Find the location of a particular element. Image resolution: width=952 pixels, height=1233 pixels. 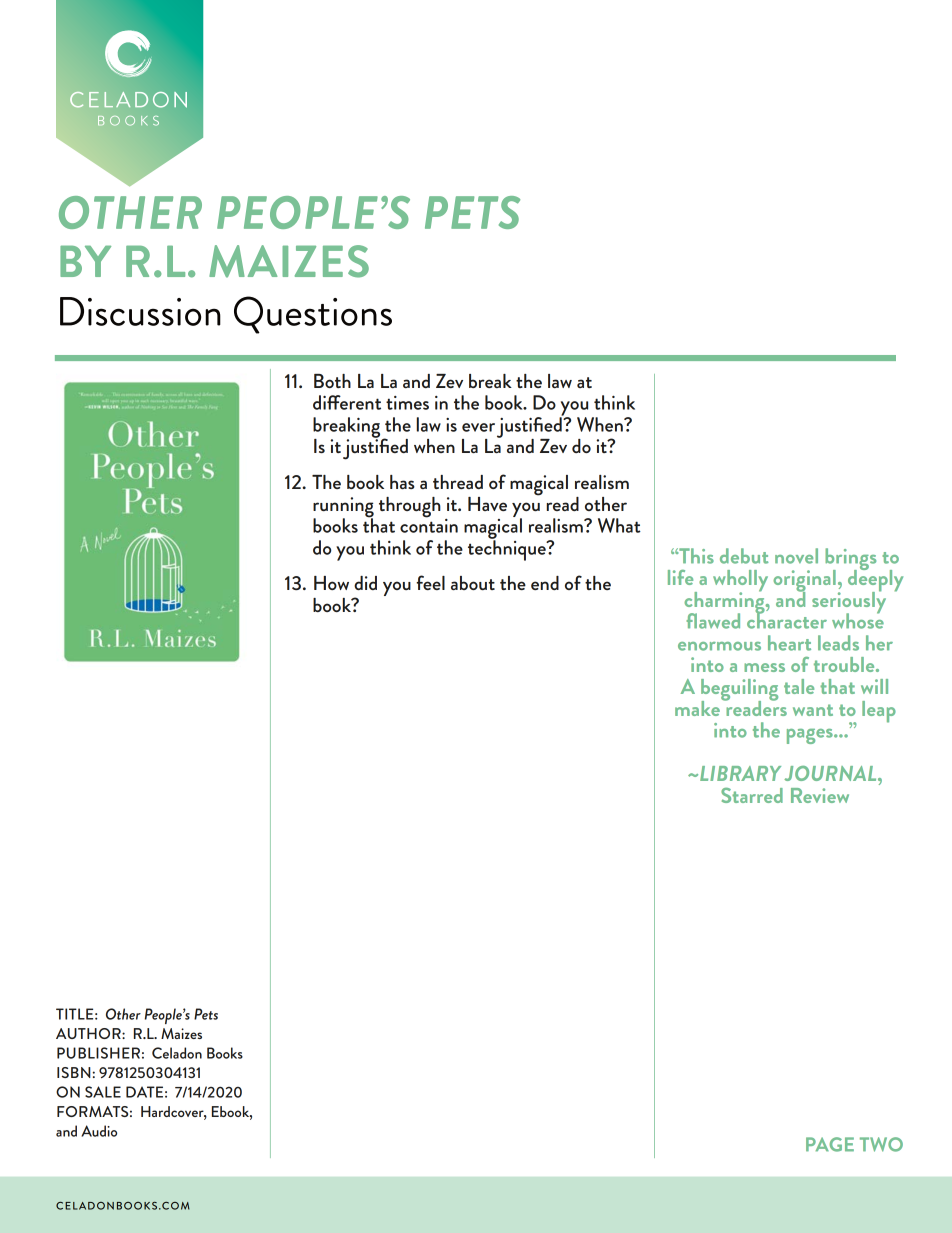

times is located at coordinates (407, 403).
